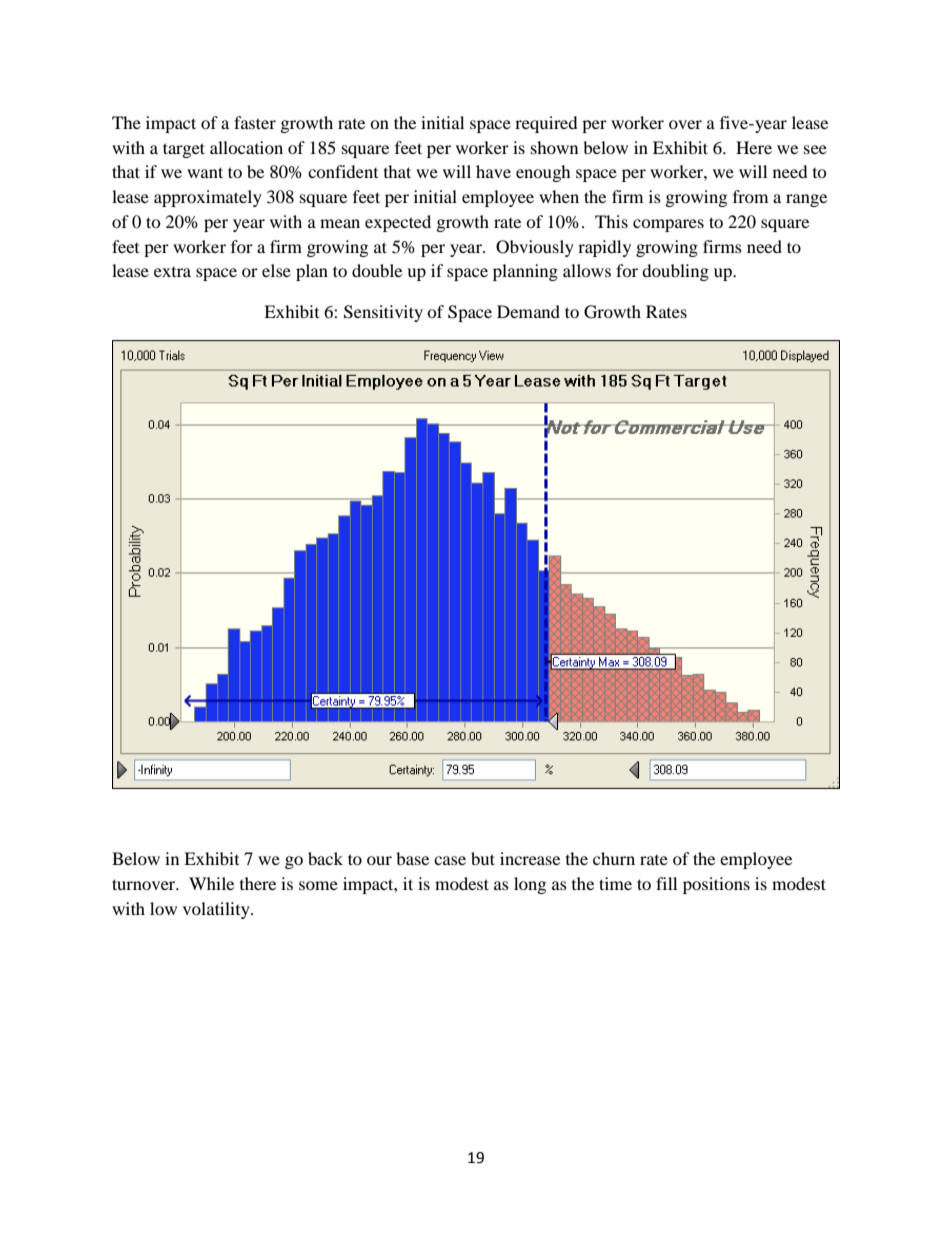  I want to click on have, so click(493, 171).
